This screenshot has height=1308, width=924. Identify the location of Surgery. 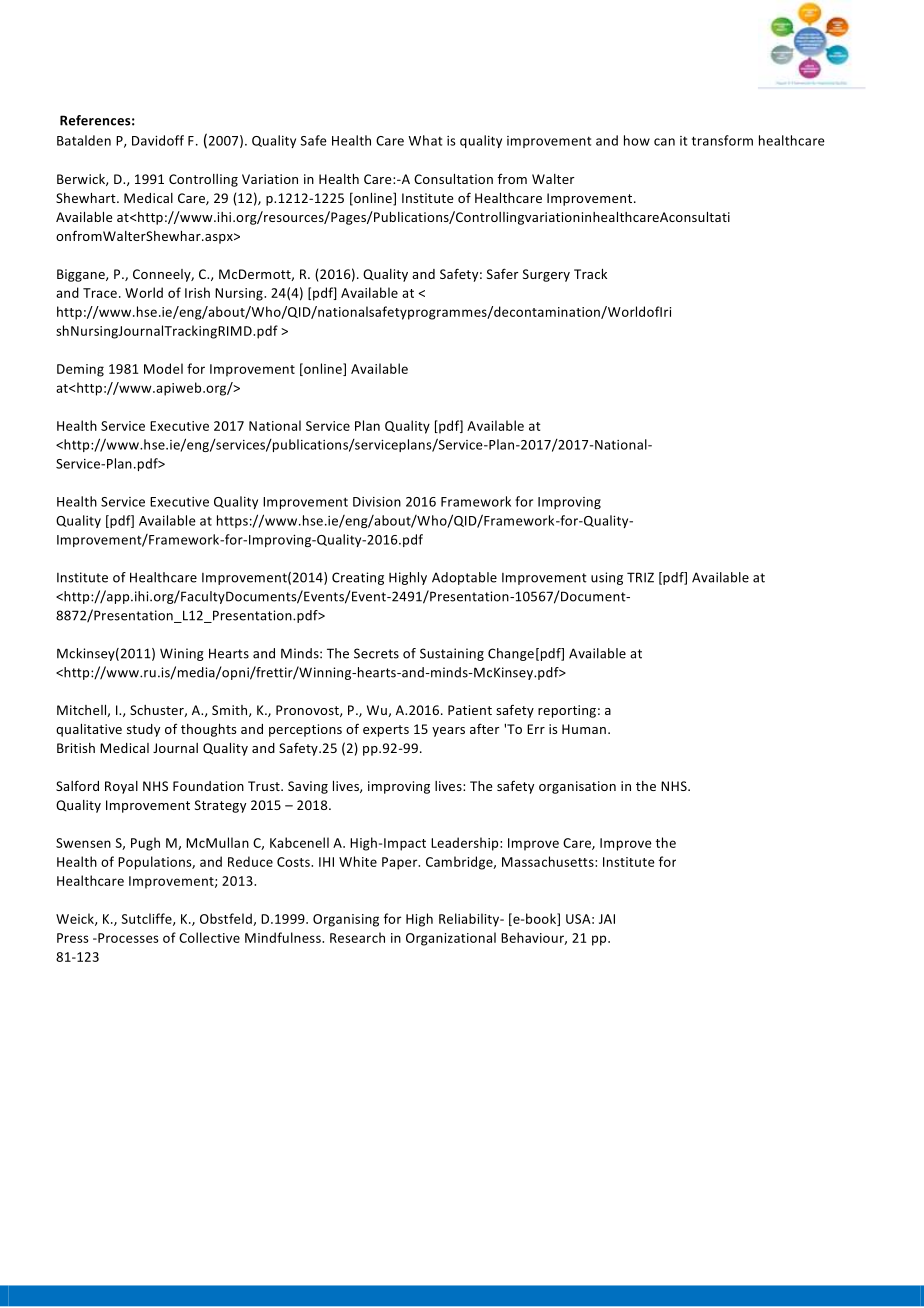
(546, 275).
